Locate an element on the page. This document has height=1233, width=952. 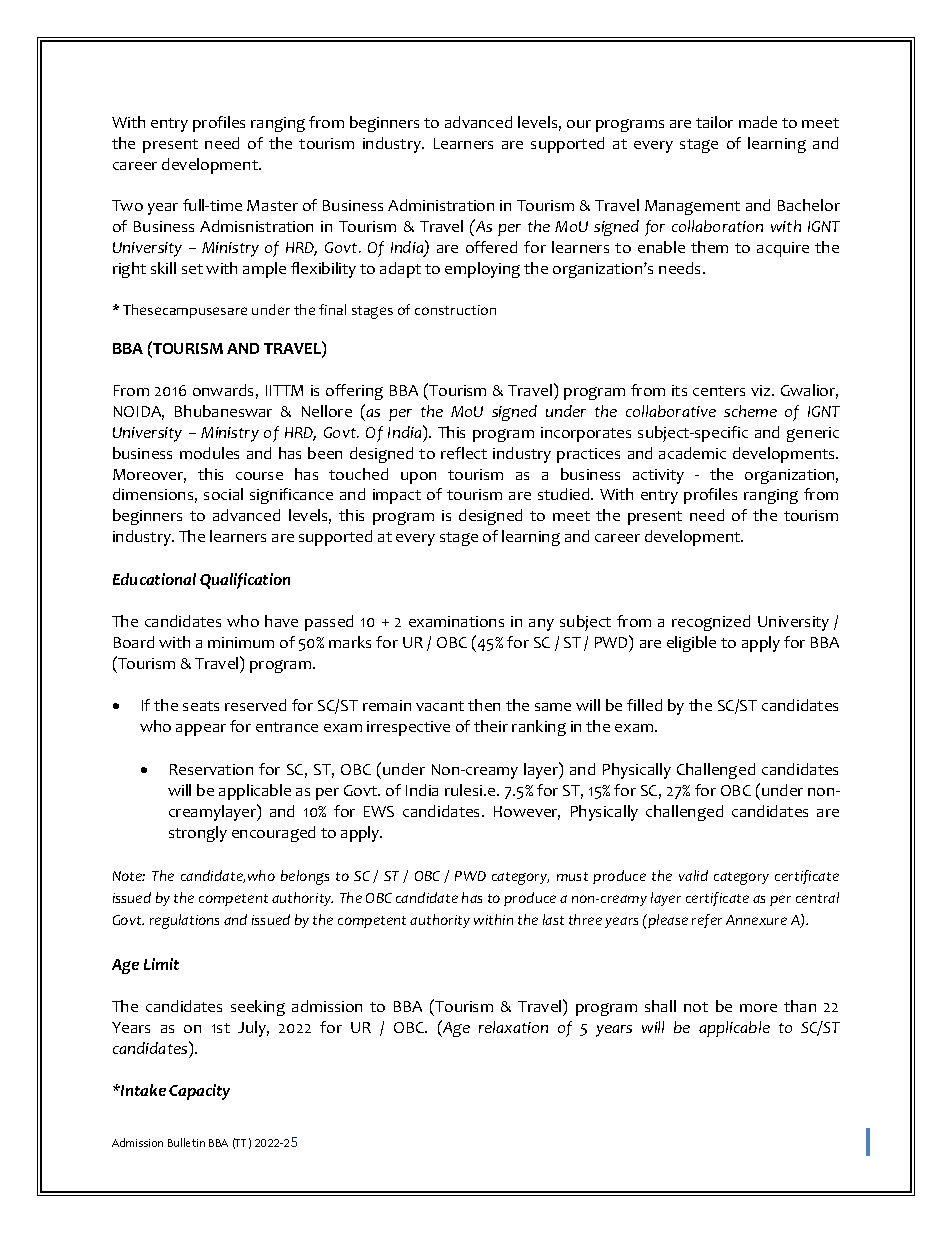
academic is located at coordinates (692, 453).
